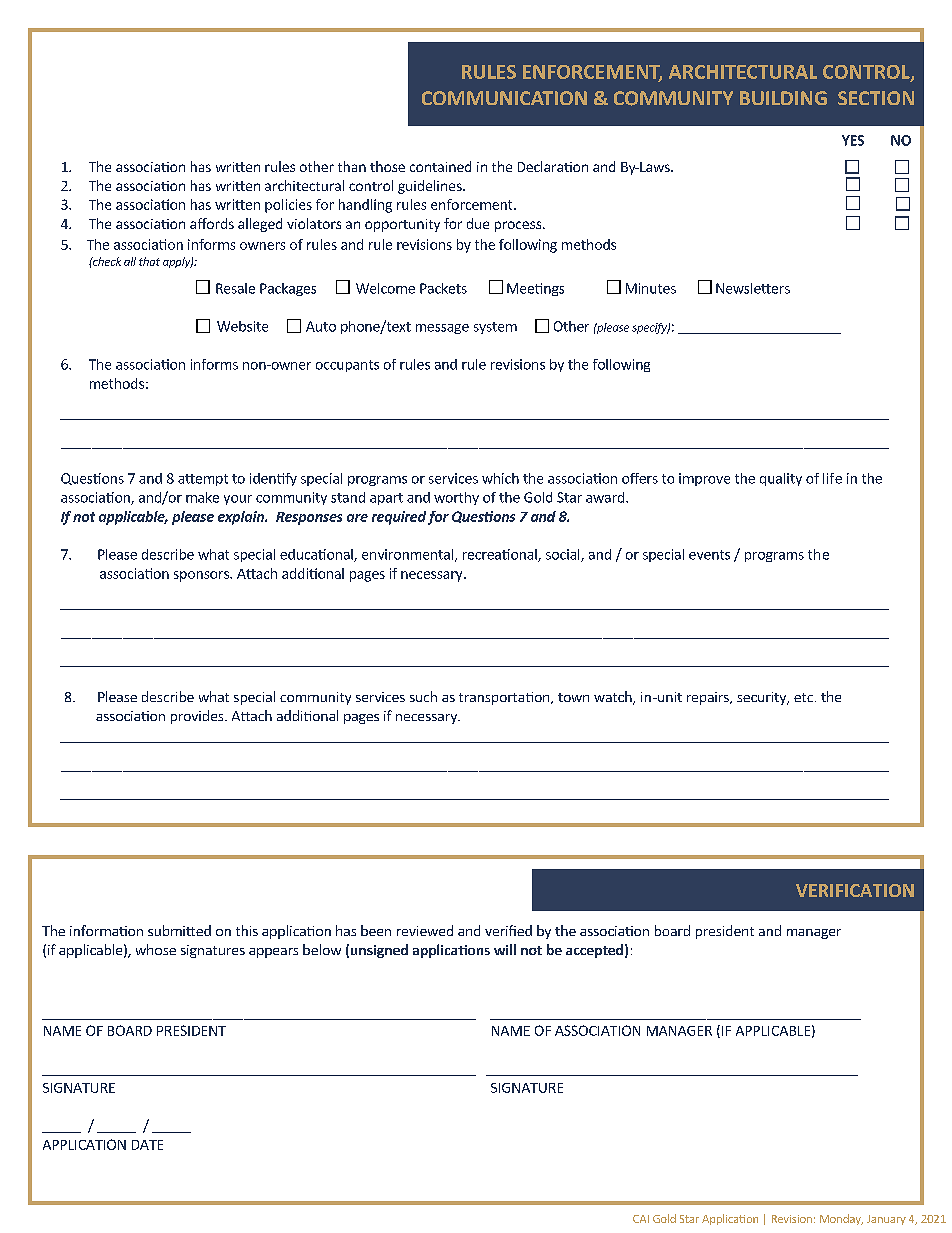  Describe the element at coordinates (500, 478) in the document. I see `which` at that location.
